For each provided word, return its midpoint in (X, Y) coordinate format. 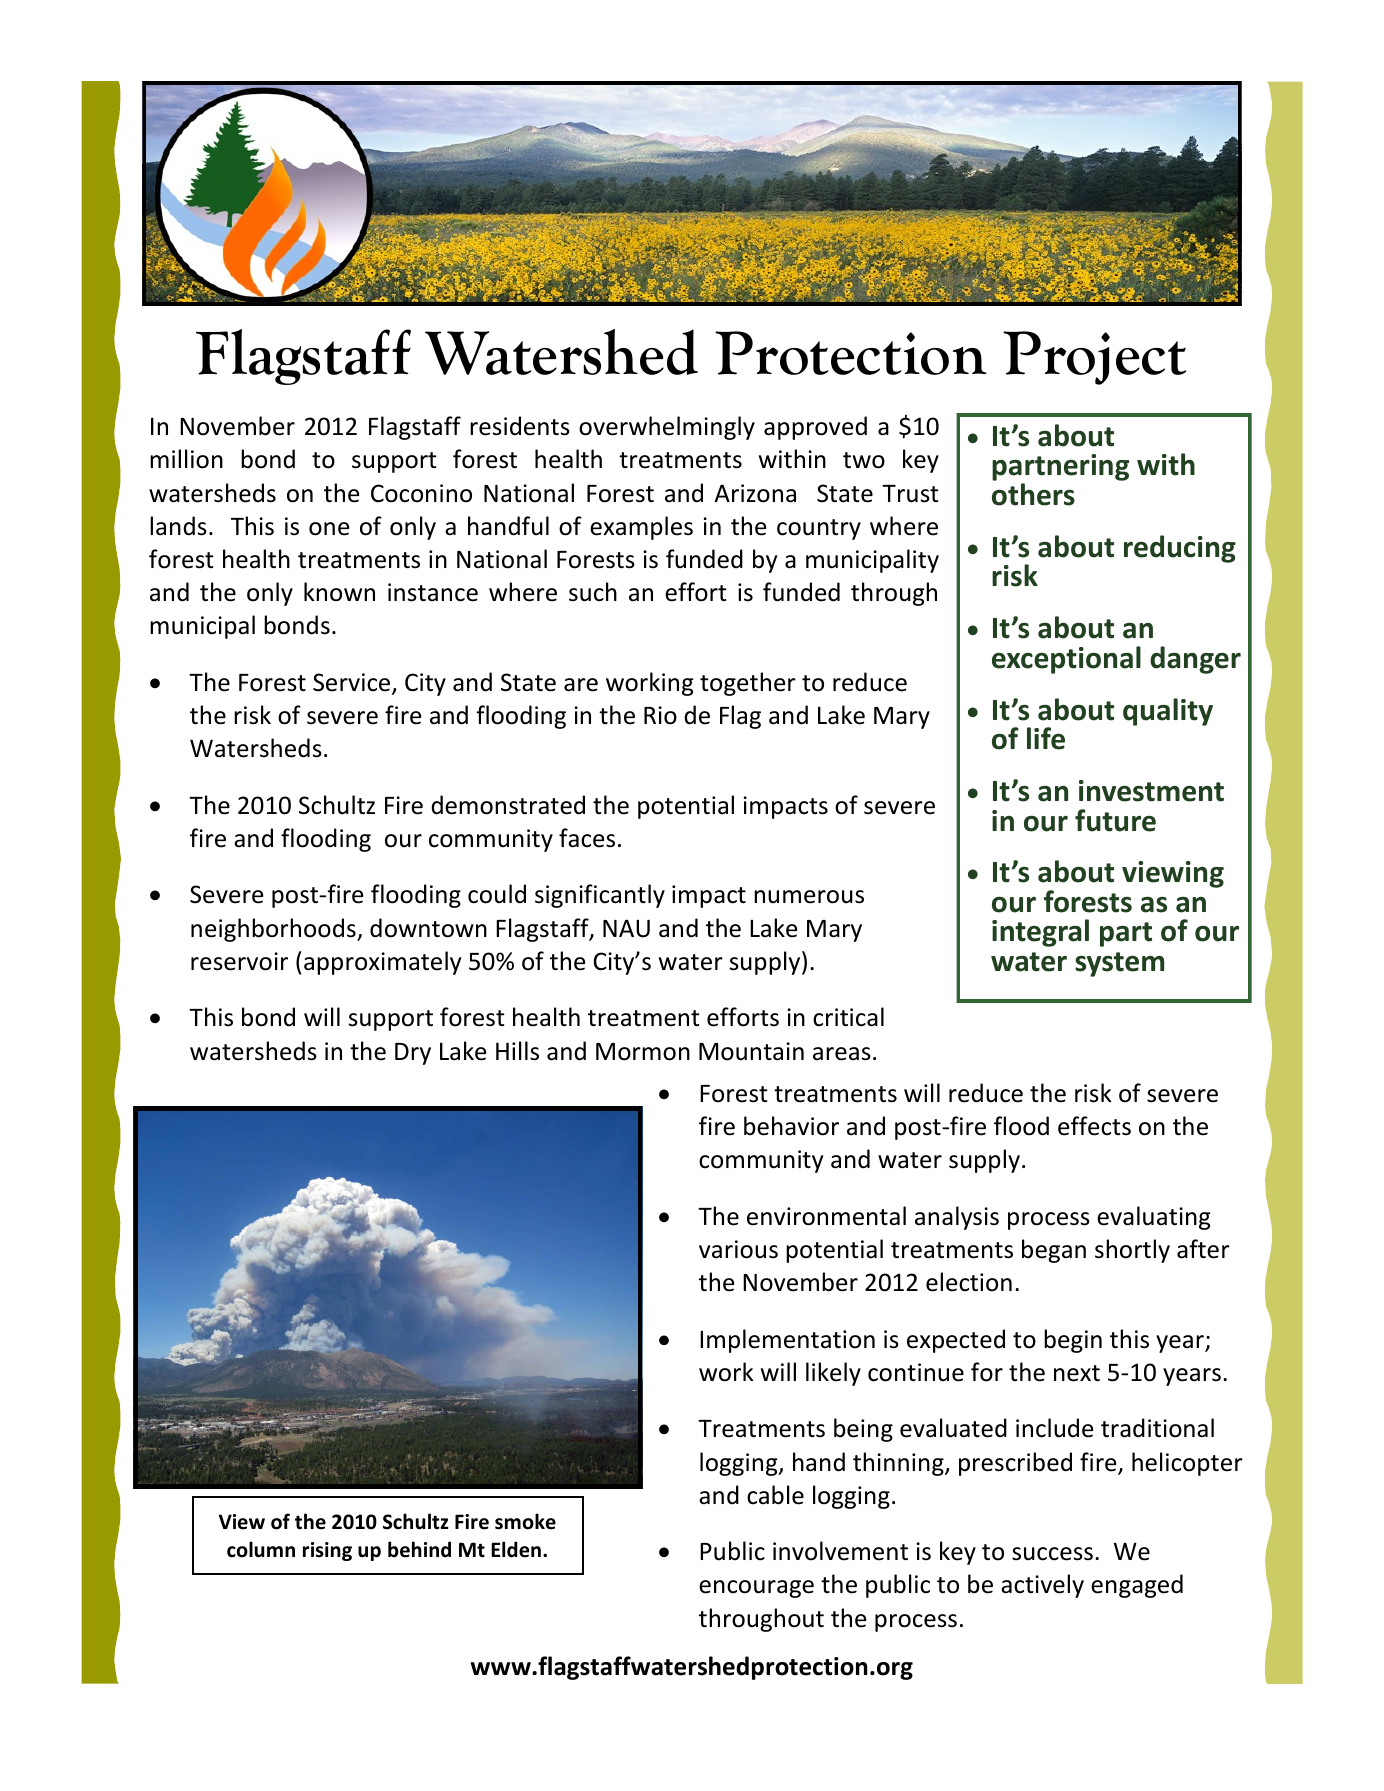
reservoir (239, 961)
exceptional (1066, 660)
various (738, 1249)
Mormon (643, 1052)
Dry (413, 1054)
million (186, 459)
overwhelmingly (667, 428)
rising (327, 1551)
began (1054, 1251)
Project (1094, 358)
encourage (756, 1589)
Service (353, 683)
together (748, 684)
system (1119, 964)
